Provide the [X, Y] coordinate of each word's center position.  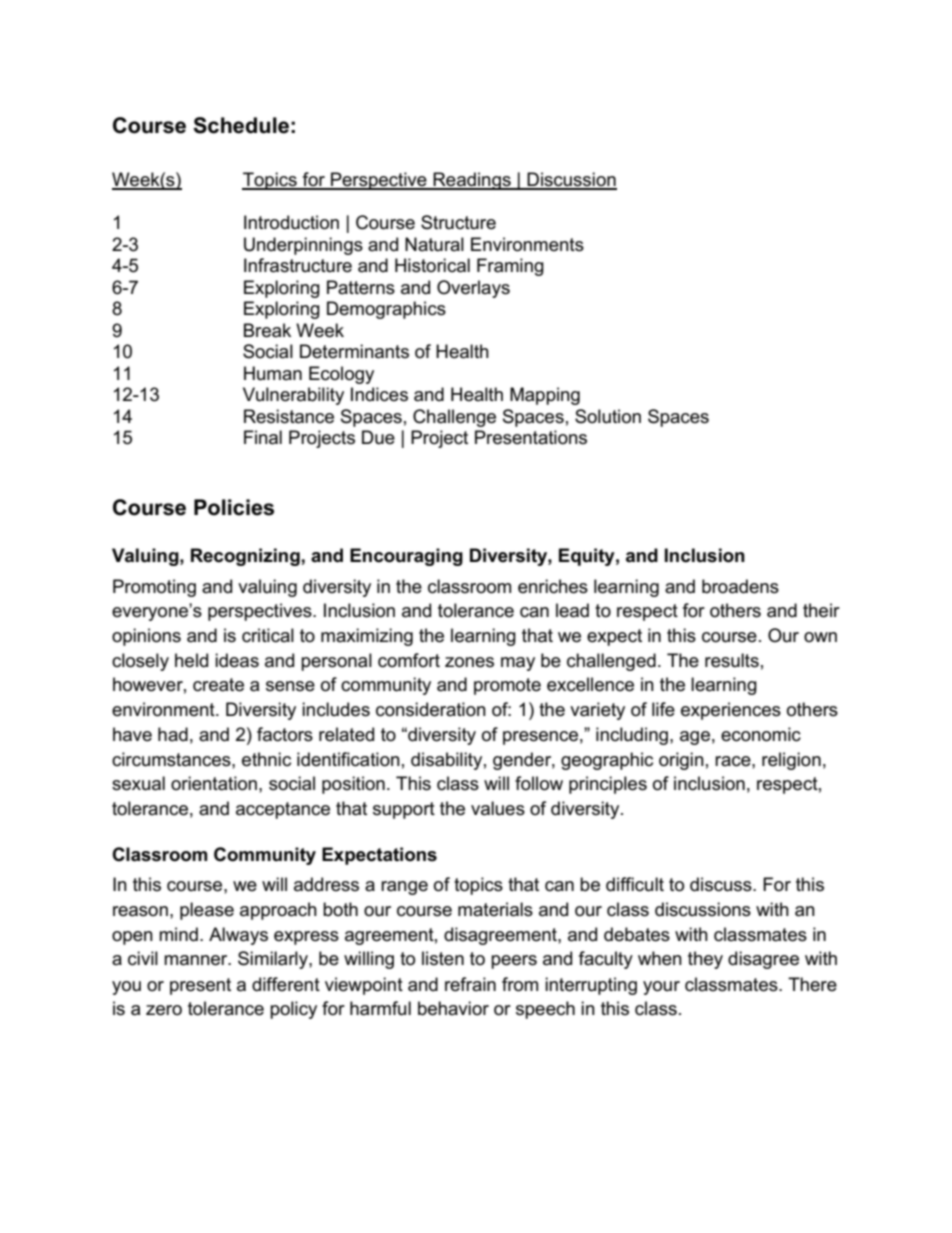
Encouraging [406, 557]
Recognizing [245, 557]
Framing [510, 267]
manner [197, 960]
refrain [470, 984]
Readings [472, 181]
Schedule [241, 125]
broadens [740, 586]
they [705, 960]
